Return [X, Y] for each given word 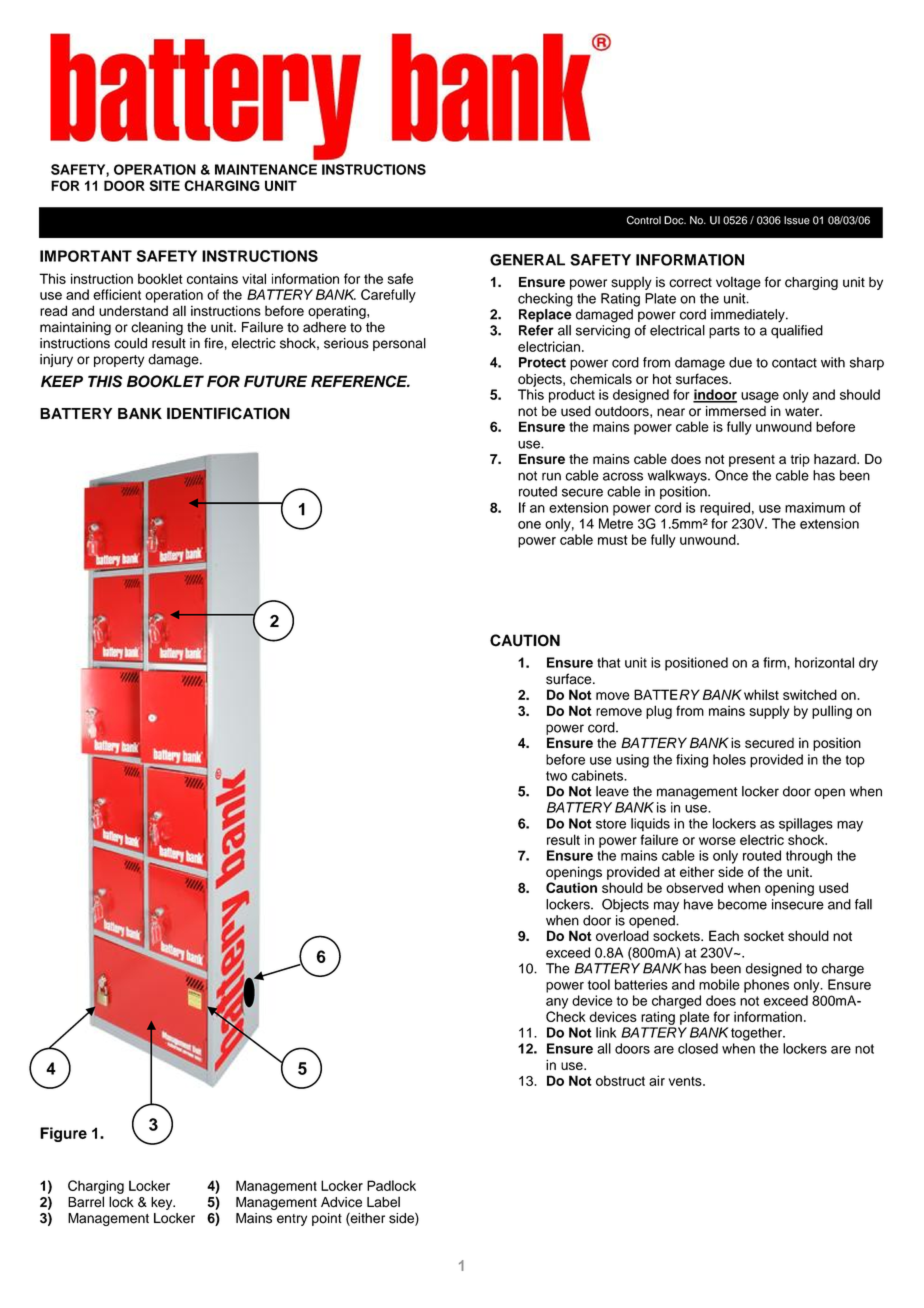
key [163, 1203]
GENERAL [527, 260]
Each [724, 935]
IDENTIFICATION [228, 413]
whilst [761, 694]
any [557, 1003]
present [752, 461]
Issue [797, 220]
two [556, 776]
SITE [165, 185]
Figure [63, 1134]
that [608, 662]
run [551, 476]
